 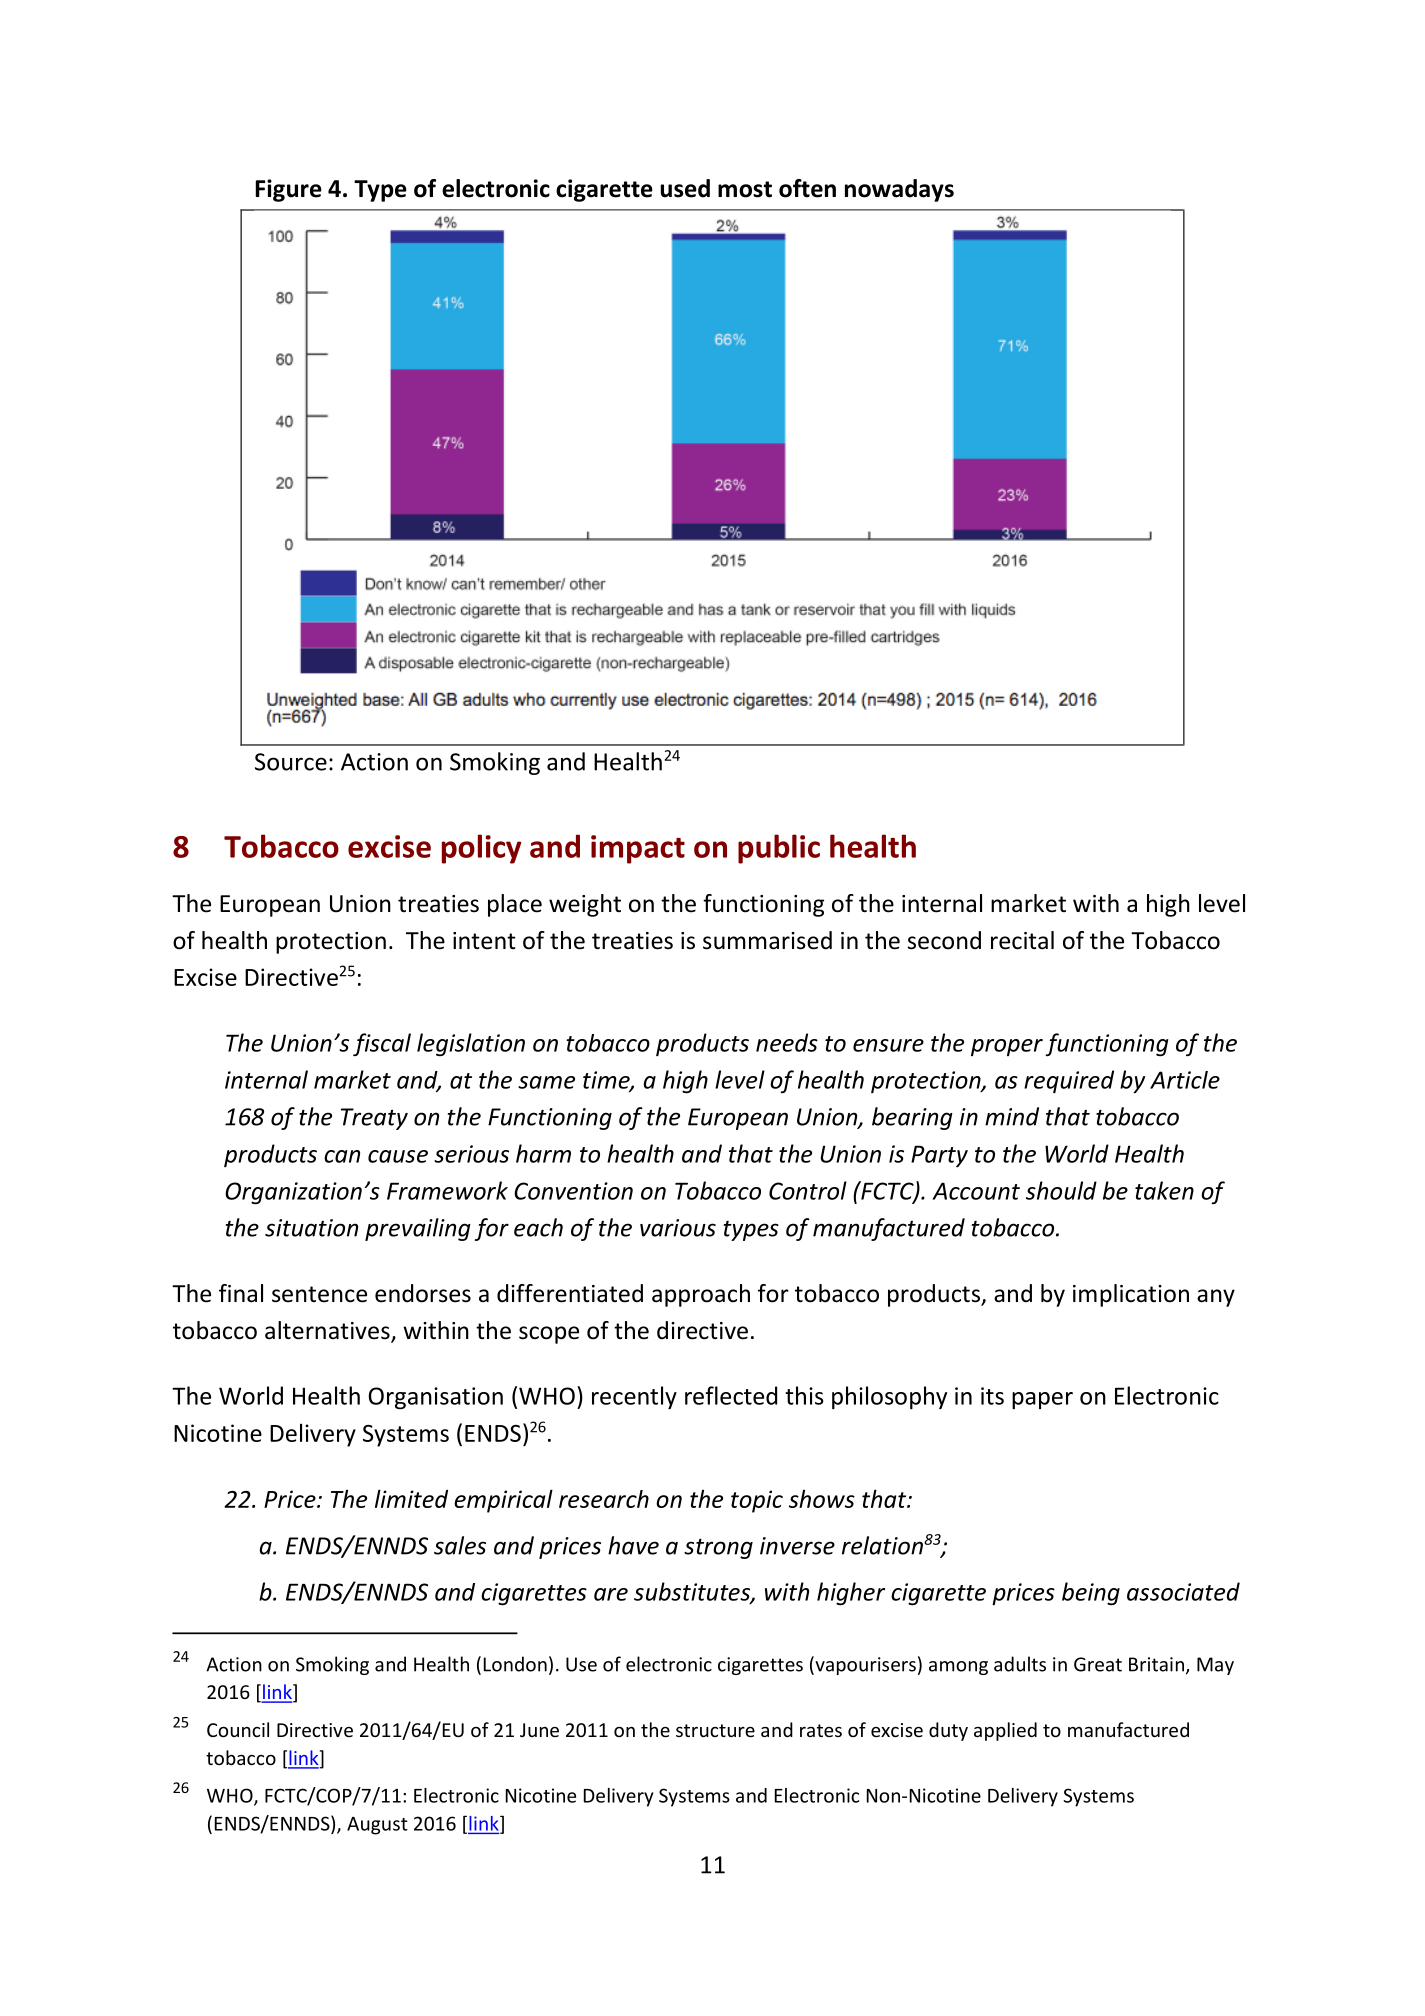 What do you see at coordinates (745, 189) in the page?
I see `most` at bounding box center [745, 189].
